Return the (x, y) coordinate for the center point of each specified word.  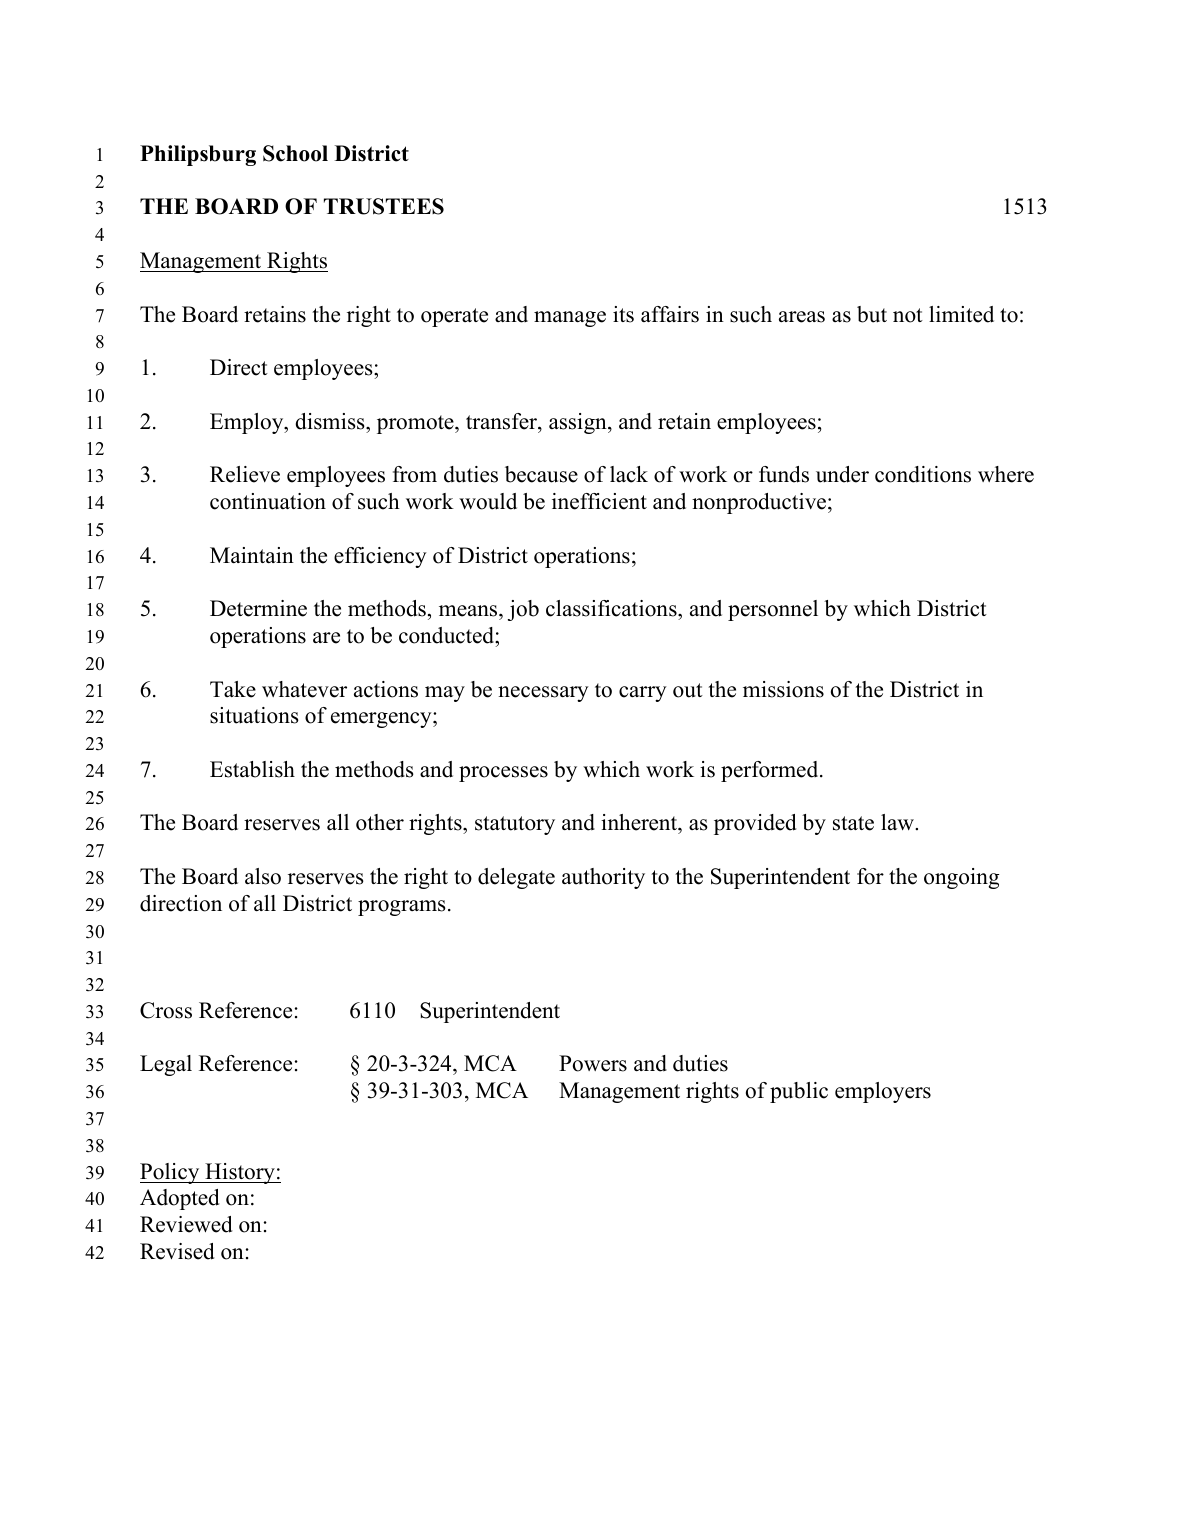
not (908, 315)
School (295, 153)
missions (783, 689)
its (623, 314)
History (240, 1173)
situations (254, 715)
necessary (543, 694)
